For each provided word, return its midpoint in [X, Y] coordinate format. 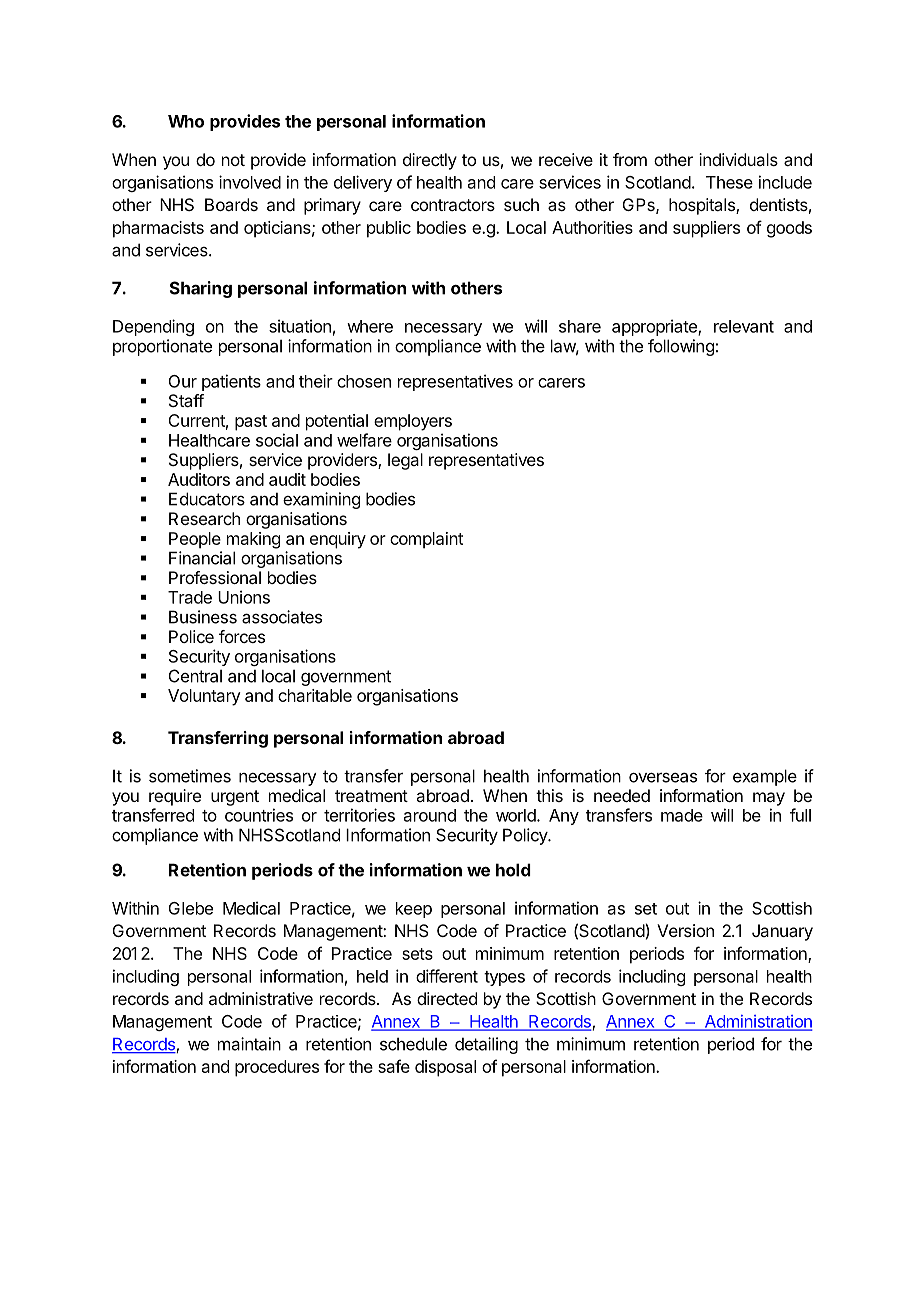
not [233, 160]
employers [413, 422]
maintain [249, 1044]
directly [430, 161]
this [549, 795]
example [765, 777]
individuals [738, 159]
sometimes [190, 776]
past [251, 423]
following [681, 347]
